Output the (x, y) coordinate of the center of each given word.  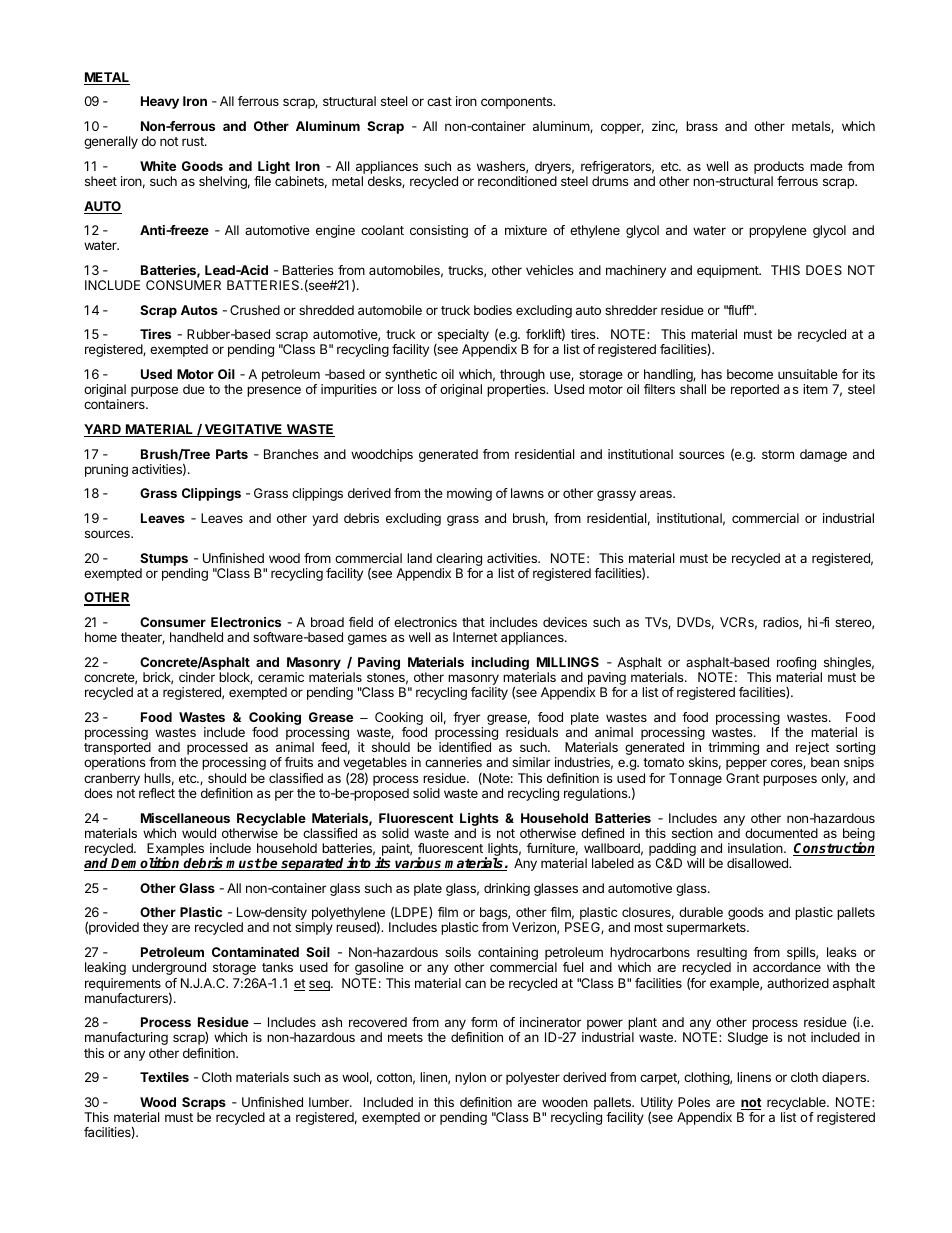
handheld (196, 637)
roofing (796, 665)
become (750, 374)
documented (781, 833)
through (522, 377)
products (779, 169)
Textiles (164, 1077)
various (419, 864)
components (518, 103)
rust (194, 141)
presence (274, 391)
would (199, 833)
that (473, 622)
